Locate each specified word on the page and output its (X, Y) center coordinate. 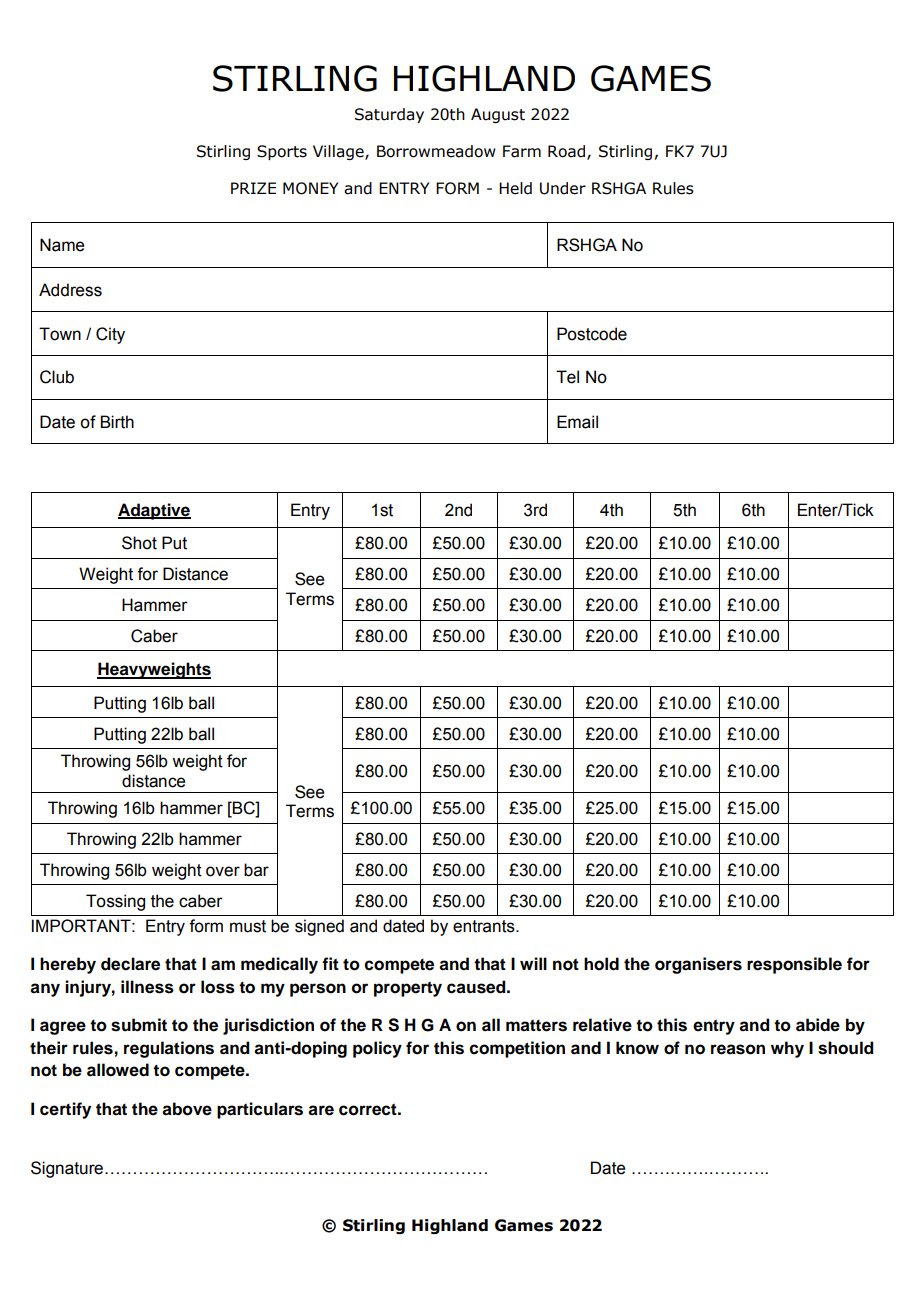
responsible (794, 965)
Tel (567, 377)
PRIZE (253, 188)
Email (577, 422)
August (498, 115)
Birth (117, 422)
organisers (698, 965)
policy (377, 1049)
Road (568, 152)
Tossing (115, 902)
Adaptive (154, 511)
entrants (485, 926)
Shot (139, 543)
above (187, 1109)
